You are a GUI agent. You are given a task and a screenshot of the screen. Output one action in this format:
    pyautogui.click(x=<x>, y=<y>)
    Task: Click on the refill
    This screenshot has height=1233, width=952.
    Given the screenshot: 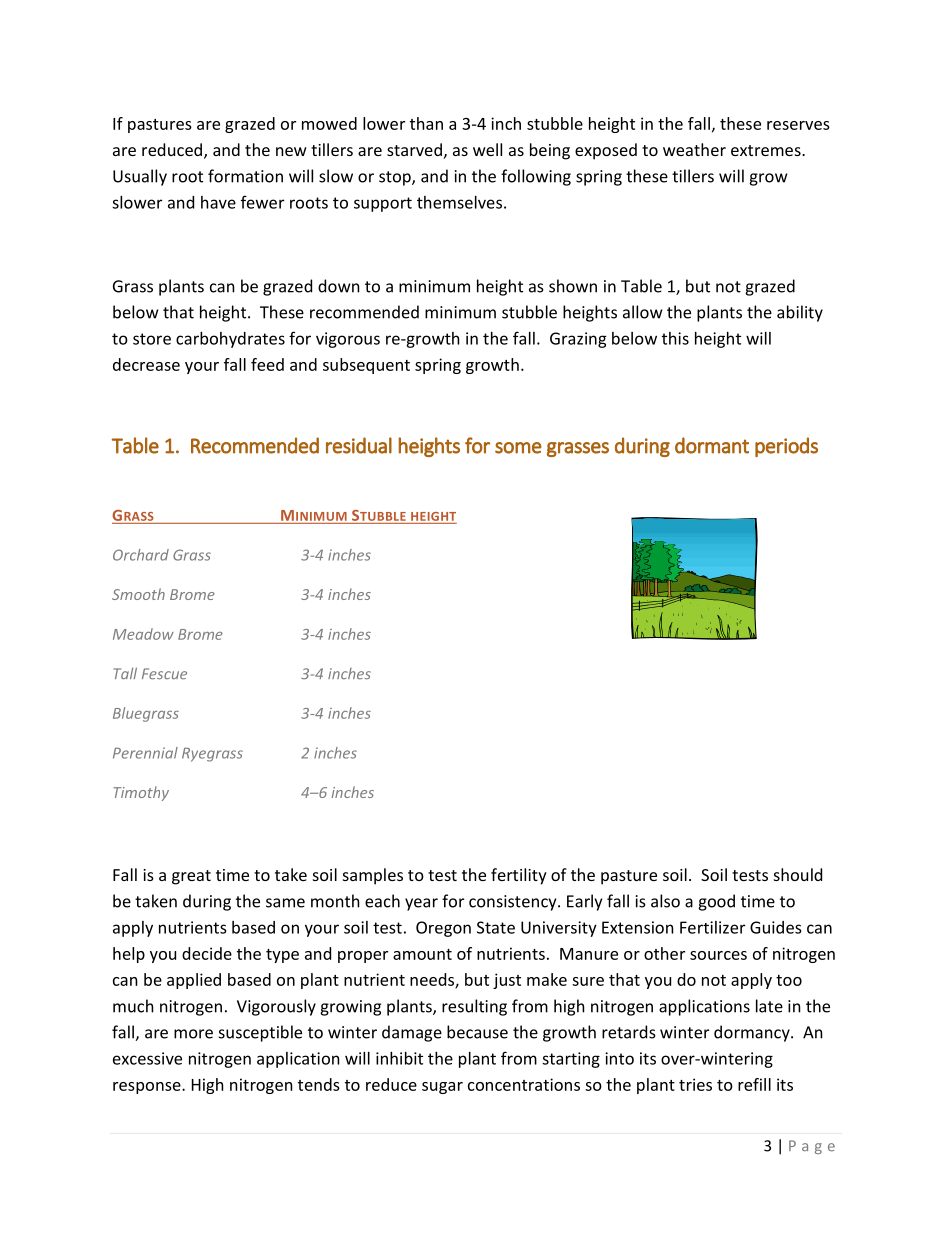 What is the action you would take?
    pyautogui.click(x=754, y=1084)
